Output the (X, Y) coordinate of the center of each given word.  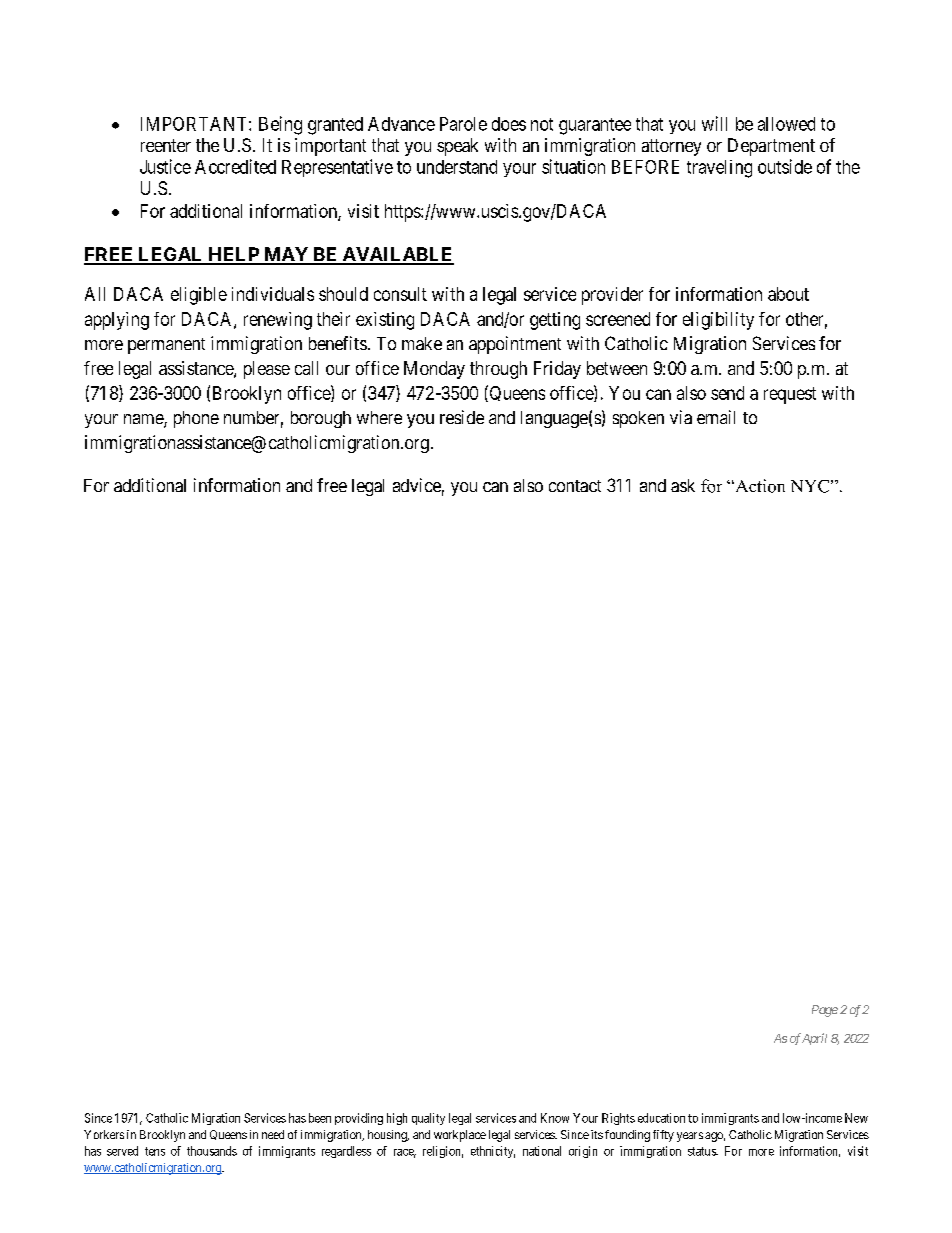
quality (428, 1119)
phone (196, 419)
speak (457, 147)
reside (462, 417)
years (690, 1137)
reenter (166, 145)
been (320, 1118)
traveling (719, 169)
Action (759, 486)
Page (825, 1011)
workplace (460, 1136)
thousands (212, 1151)
